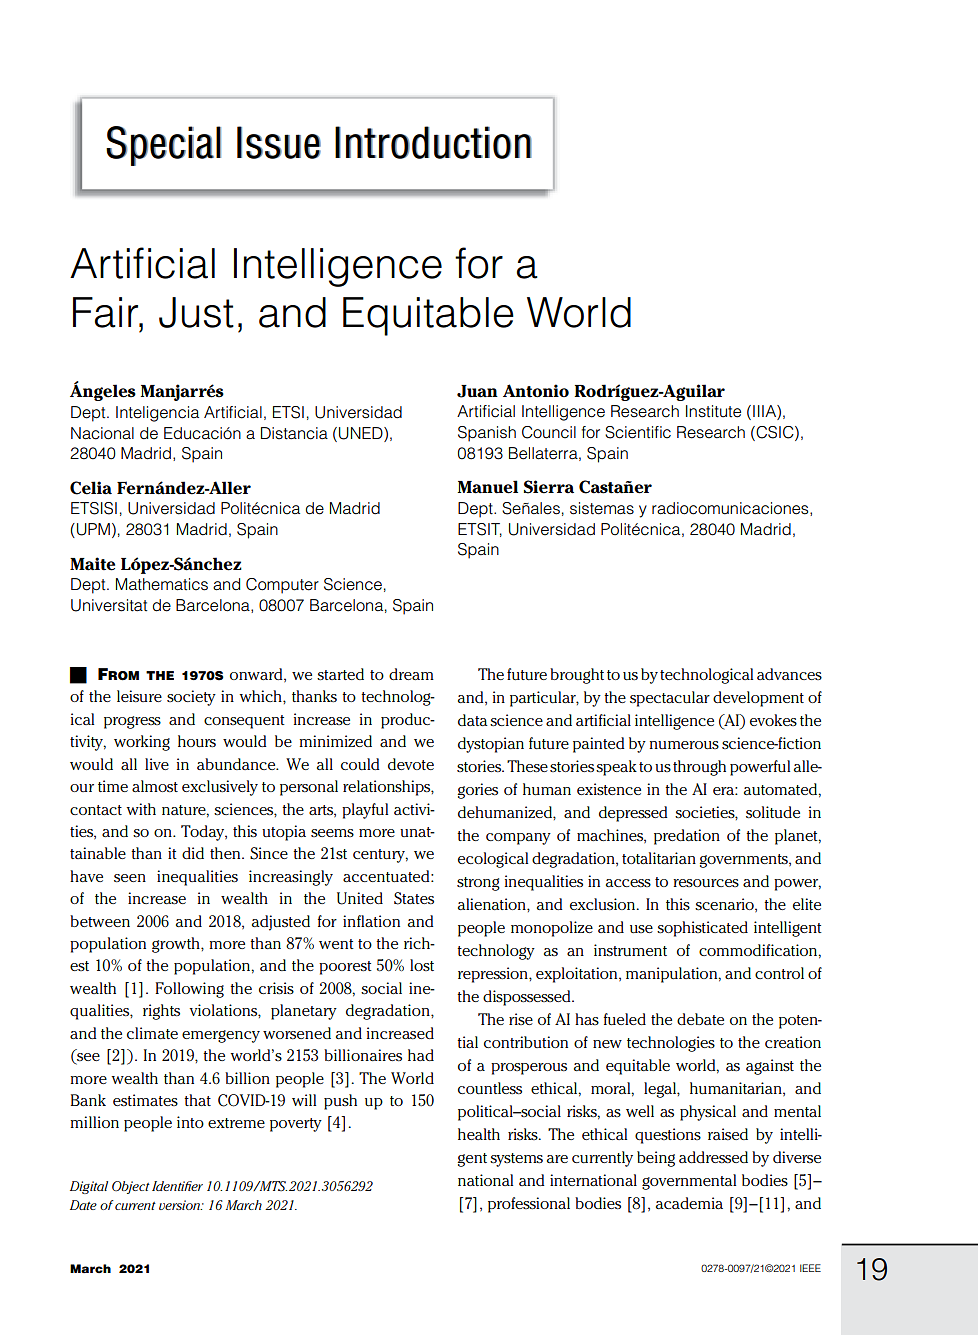  Describe the element at coordinates (477, 391) in the screenshot. I see `Juan` at that location.
